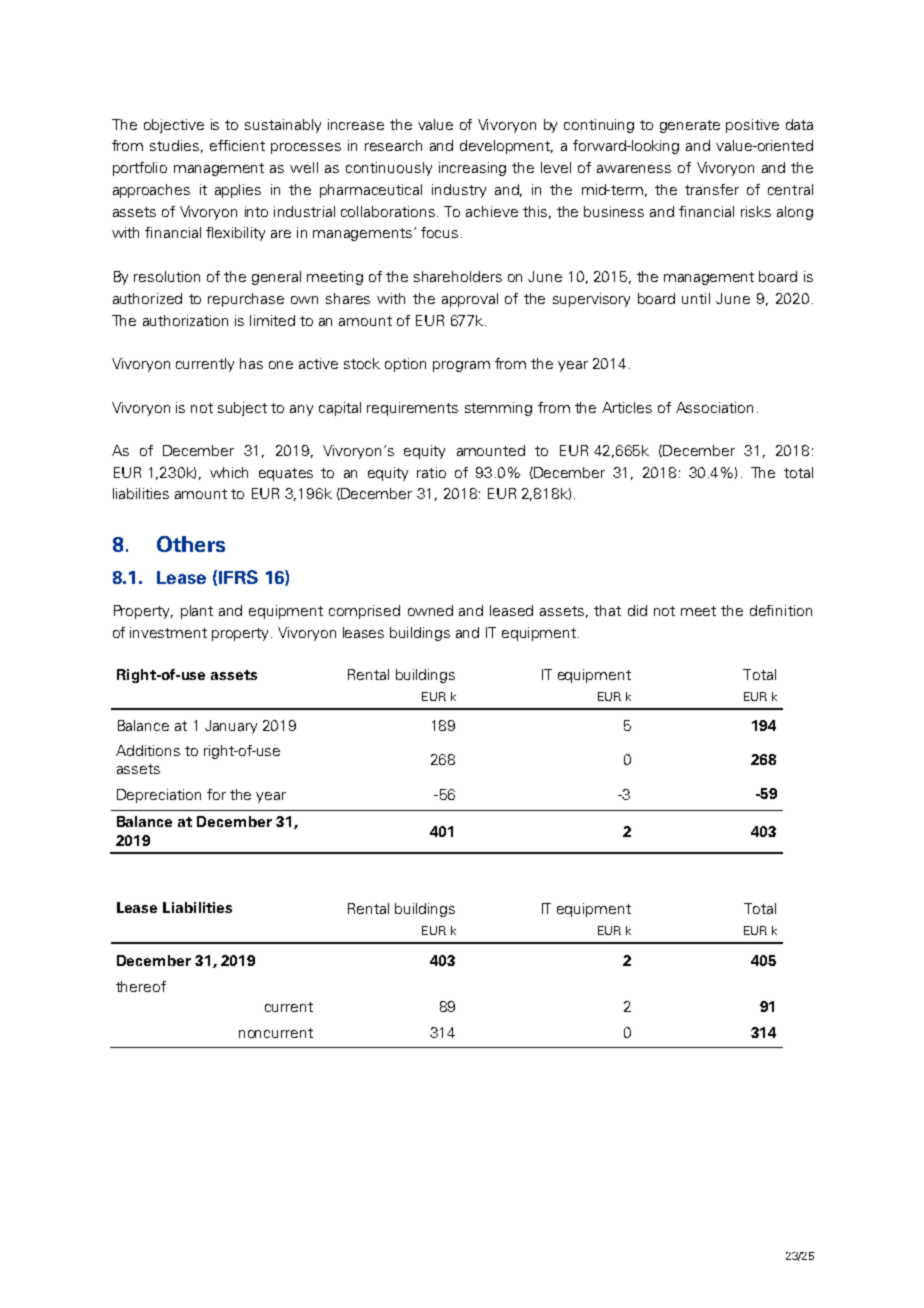 This page has width=924, height=1308. Describe the element at coordinates (237, 145) in the page. I see `efficient` at that location.
